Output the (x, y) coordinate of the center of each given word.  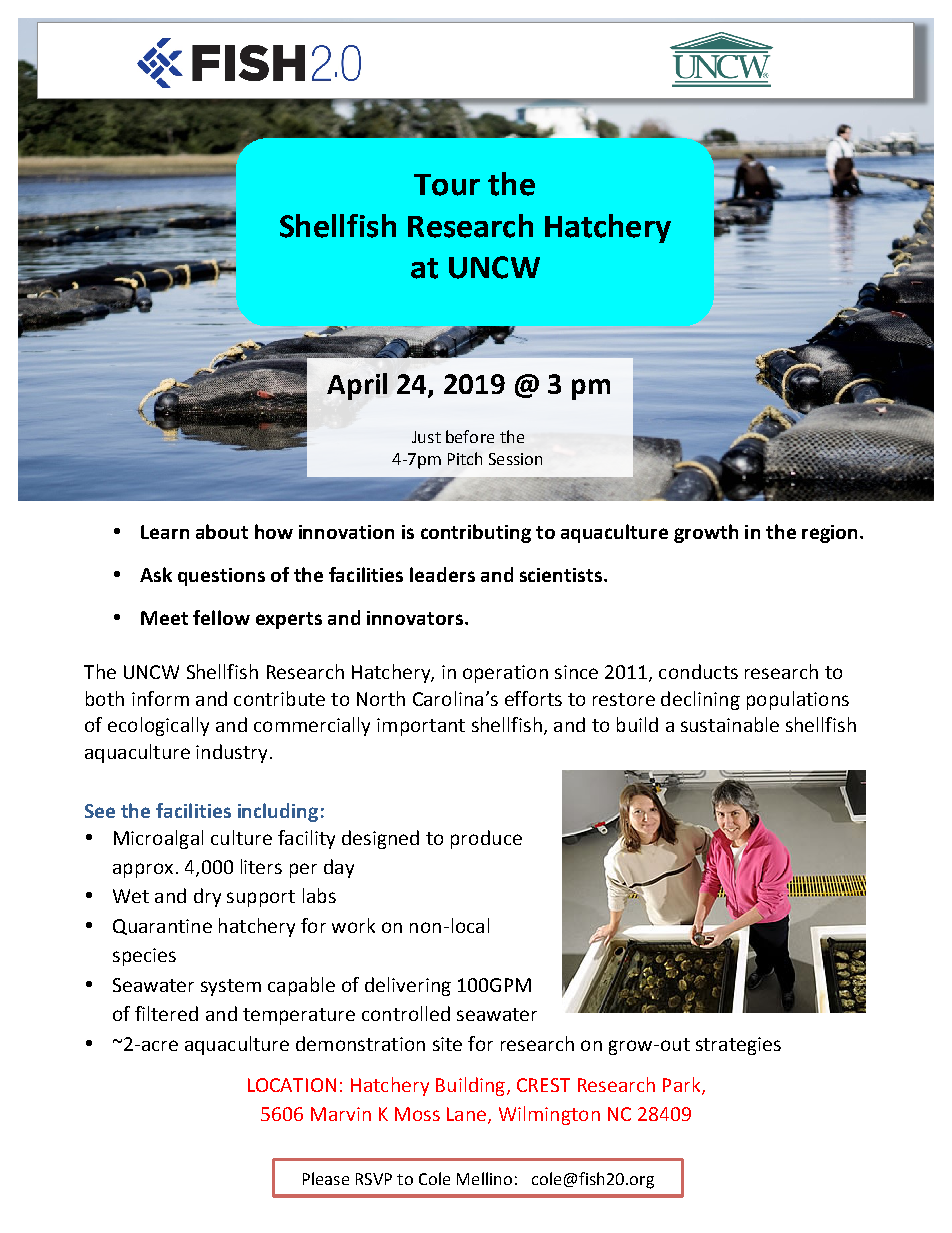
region (829, 534)
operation (505, 674)
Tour (447, 185)
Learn (165, 532)
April (357, 386)
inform (160, 698)
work (353, 925)
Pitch (465, 458)
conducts (698, 671)
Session (515, 459)
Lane (468, 1115)
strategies (738, 1046)
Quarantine (162, 927)
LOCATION (292, 1085)
